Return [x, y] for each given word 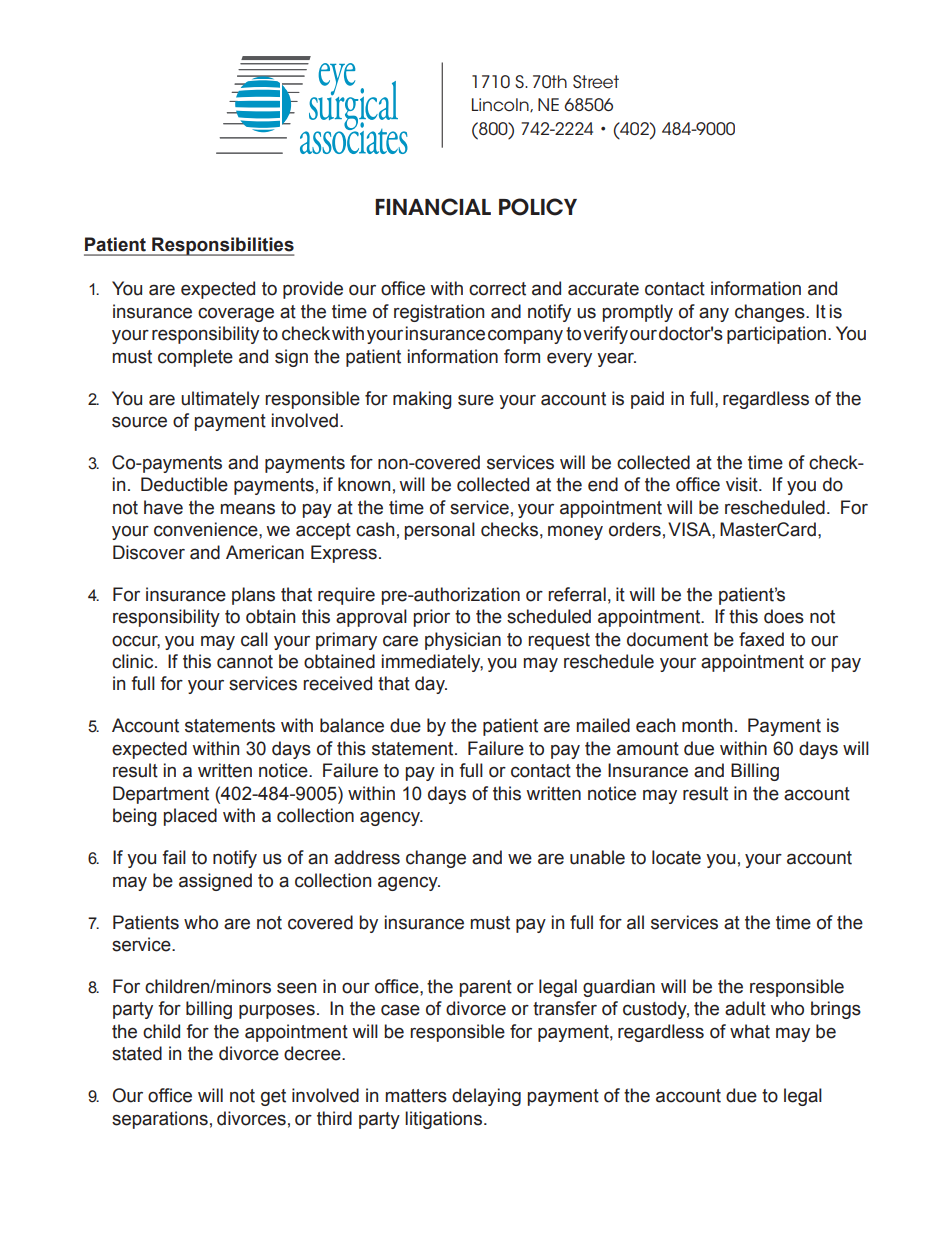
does [784, 616]
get [273, 1097]
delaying [486, 1097]
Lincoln [501, 105]
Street [596, 82]
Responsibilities [222, 246]
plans [253, 596]
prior [432, 618]
